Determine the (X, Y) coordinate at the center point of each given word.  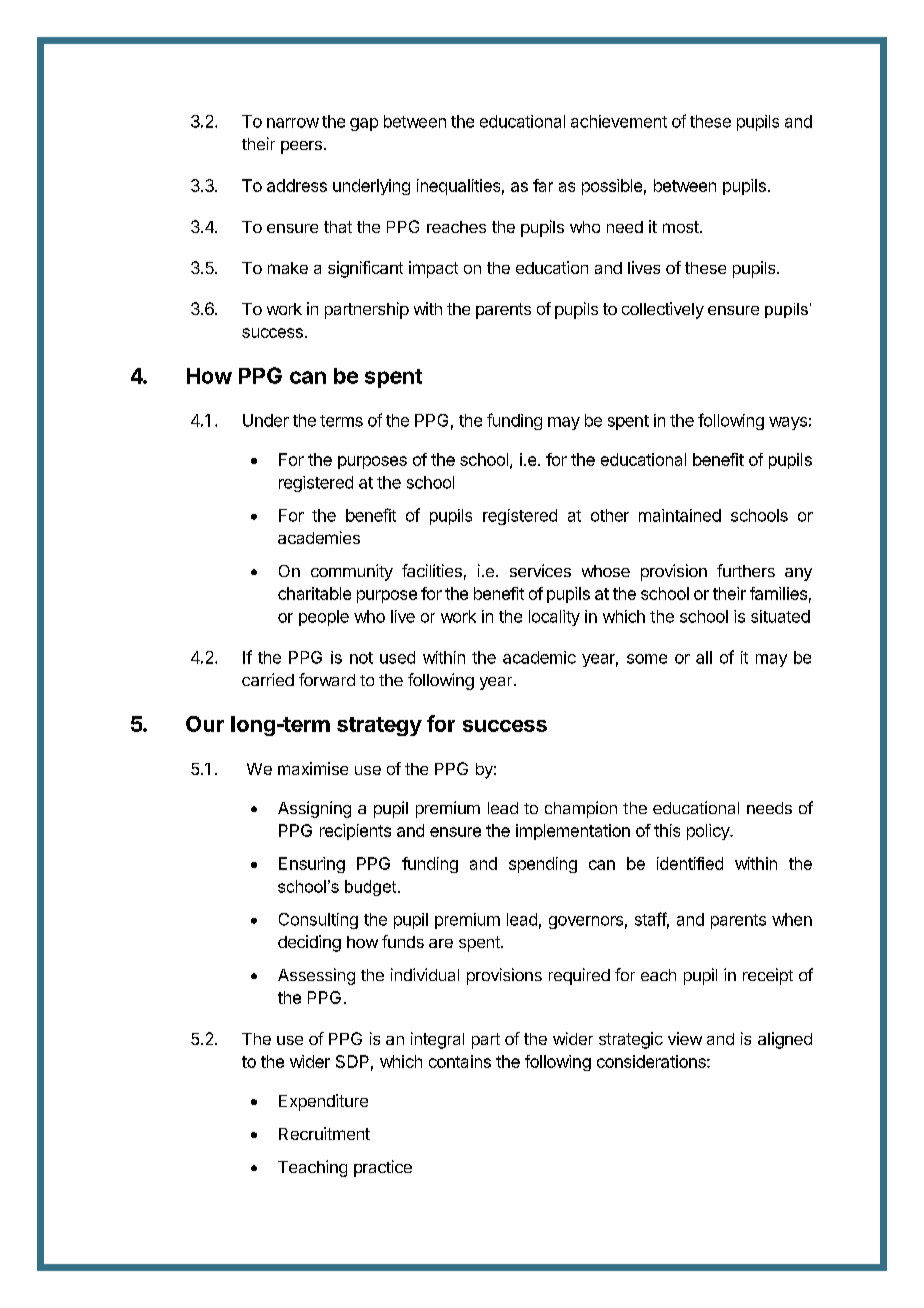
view (685, 1038)
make (288, 268)
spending (543, 865)
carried (268, 679)
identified (690, 863)
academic (539, 657)
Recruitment (324, 1133)
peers (301, 147)
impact (433, 269)
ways (788, 423)
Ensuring (312, 865)
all (704, 657)
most (681, 227)
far (543, 185)
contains (460, 1061)
